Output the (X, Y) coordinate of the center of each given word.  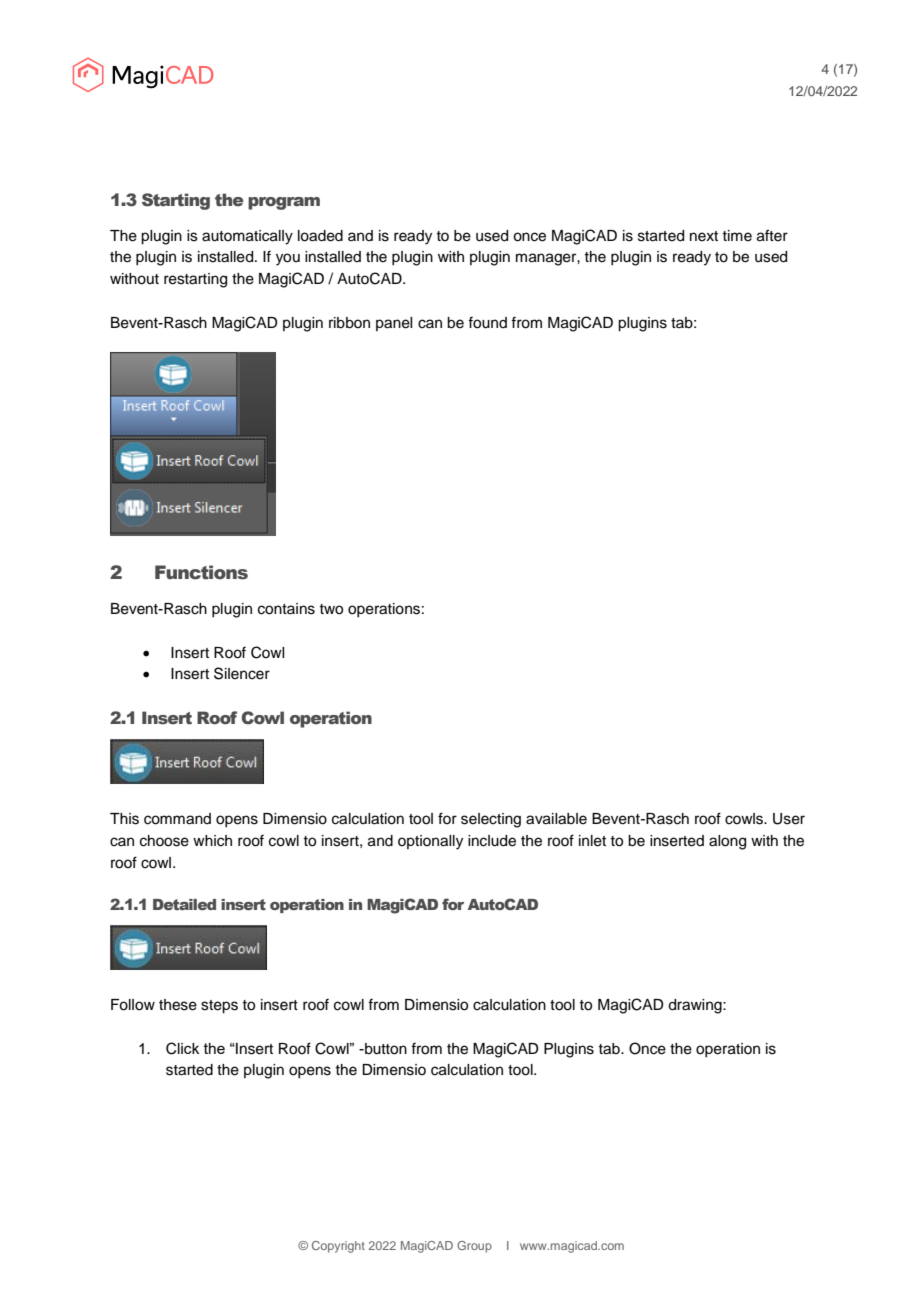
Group (474, 1247)
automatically (247, 237)
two (331, 609)
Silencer (242, 673)
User (789, 819)
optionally (430, 842)
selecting (491, 820)
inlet (592, 841)
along (727, 842)
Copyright (338, 1247)
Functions (201, 572)
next (704, 236)
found (487, 322)
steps (219, 1007)
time (737, 236)
